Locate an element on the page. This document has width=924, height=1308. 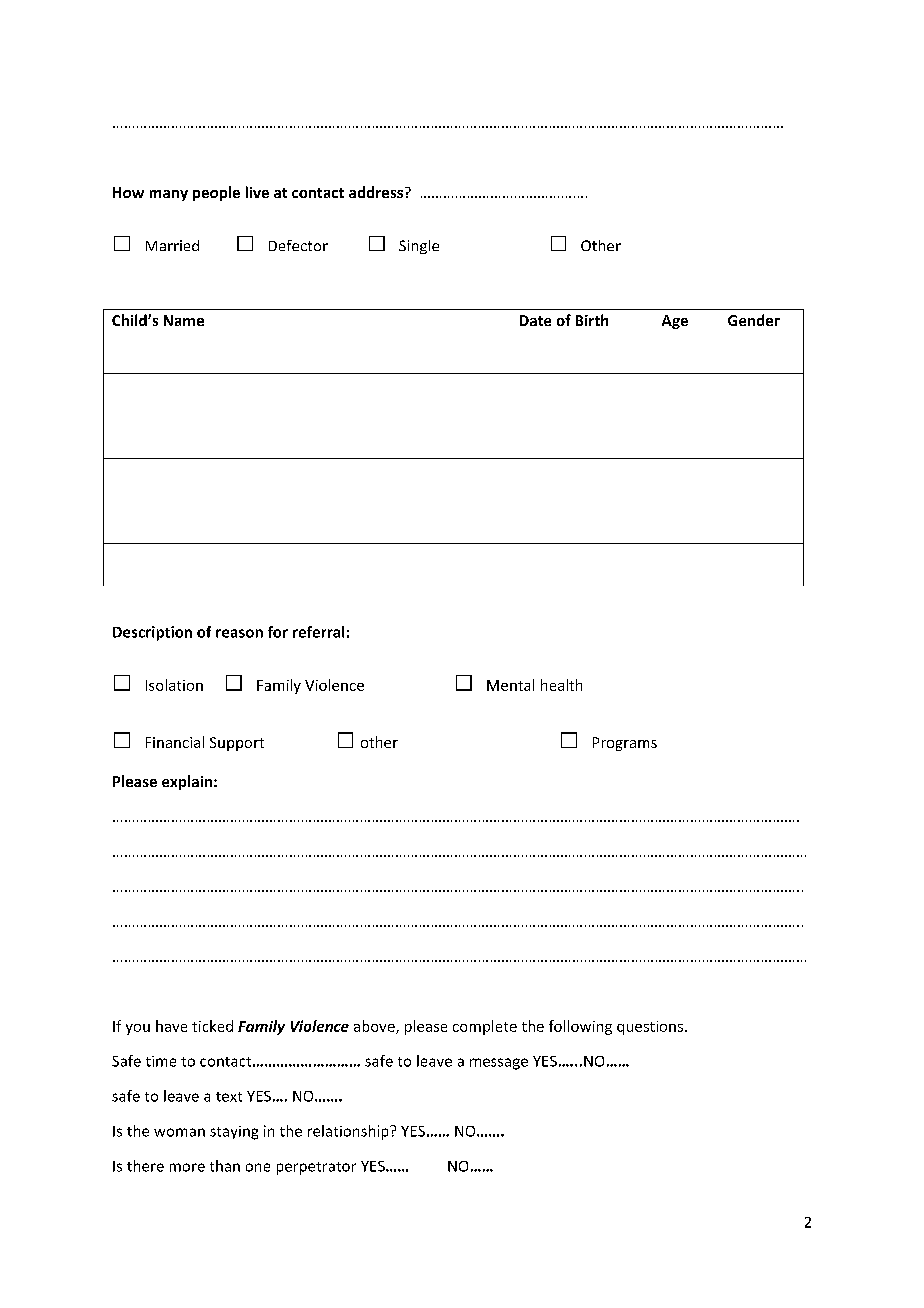
Mental is located at coordinates (510, 685).
